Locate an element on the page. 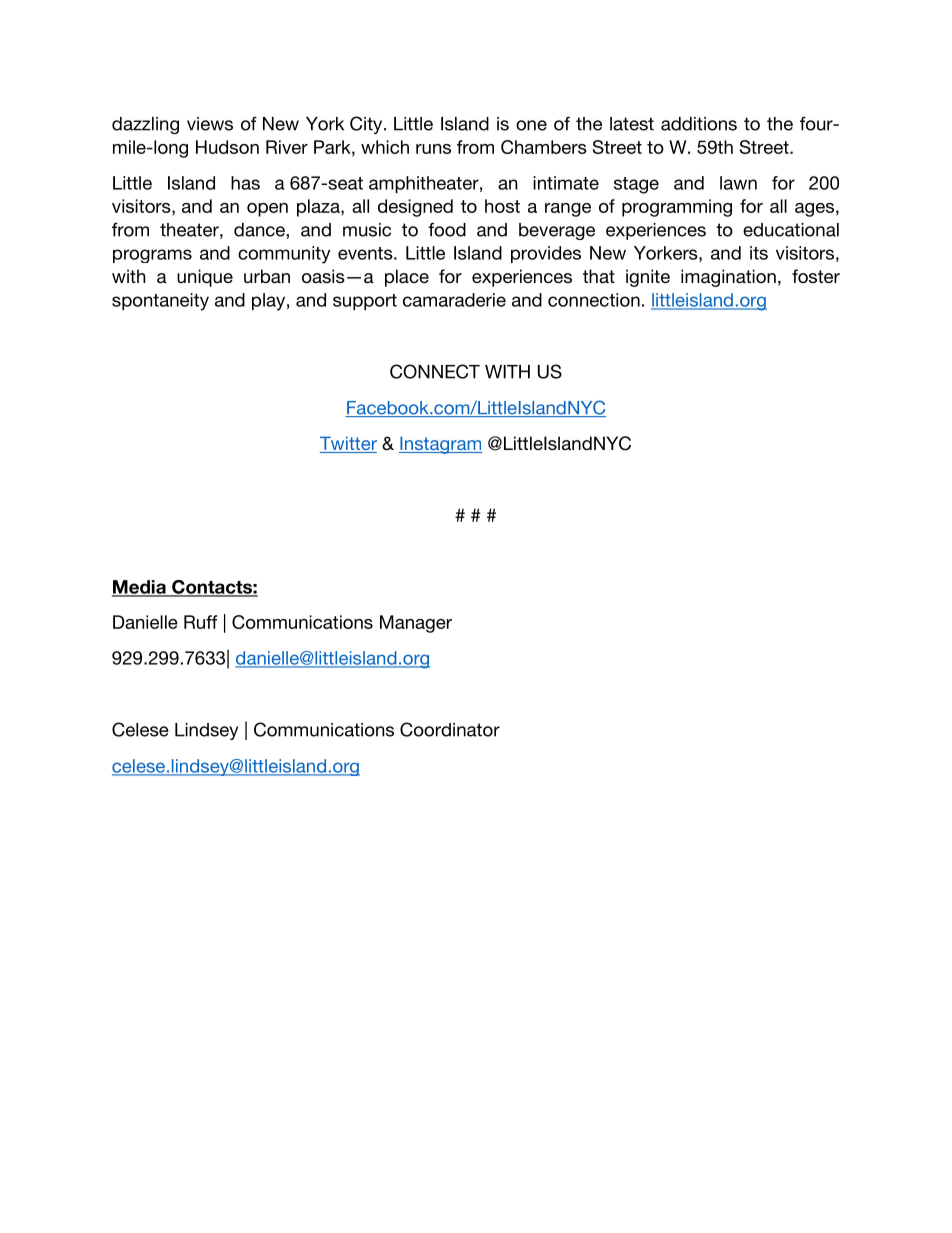 This image has width=952, height=1233. additions is located at coordinates (699, 124).
